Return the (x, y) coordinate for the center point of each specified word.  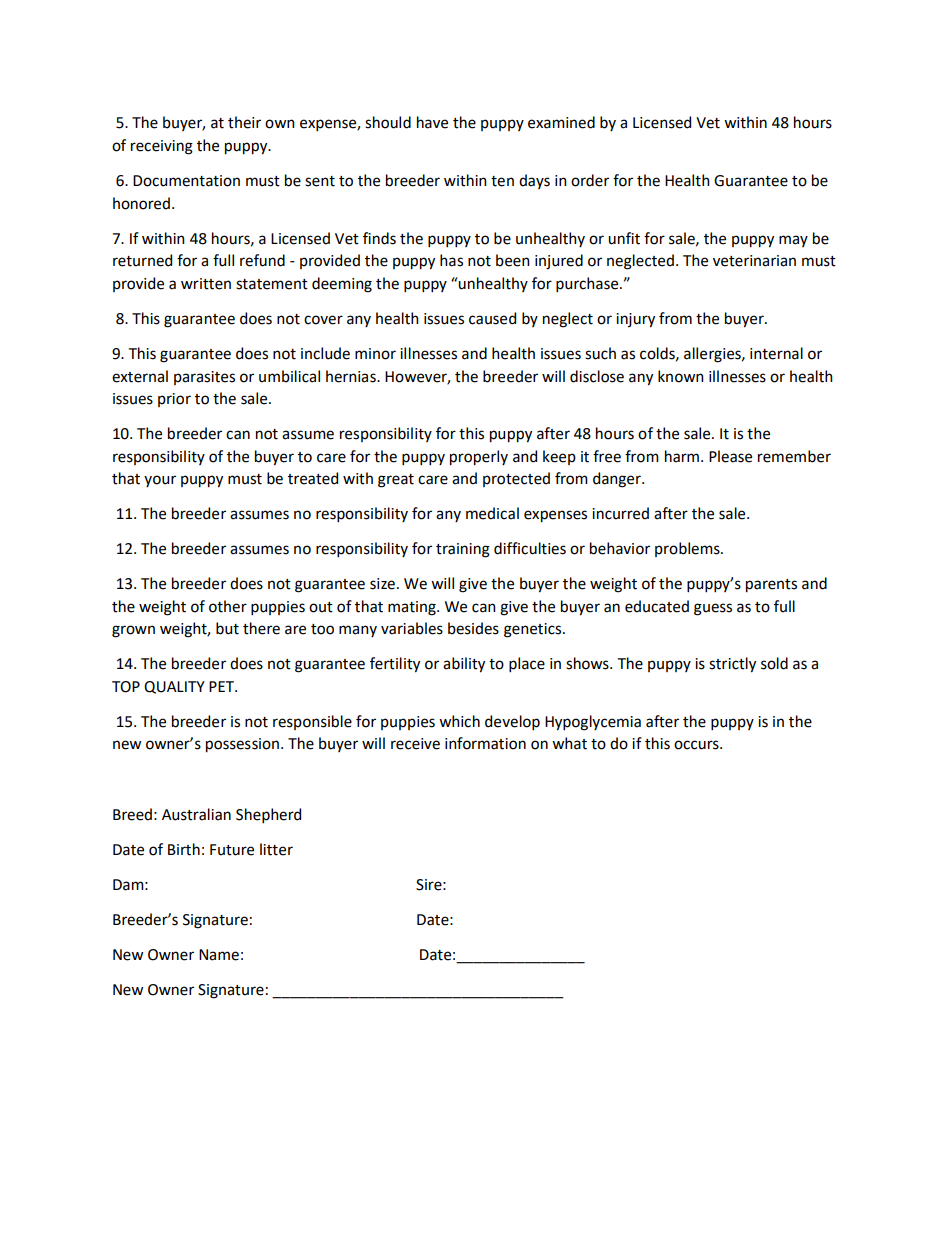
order (590, 180)
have (432, 122)
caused (492, 318)
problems (688, 549)
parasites (204, 378)
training (463, 550)
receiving (162, 147)
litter (276, 849)
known (681, 376)
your (160, 481)
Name (219, 955)
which (459, 721)
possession (242, 745)
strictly (732, 665)
